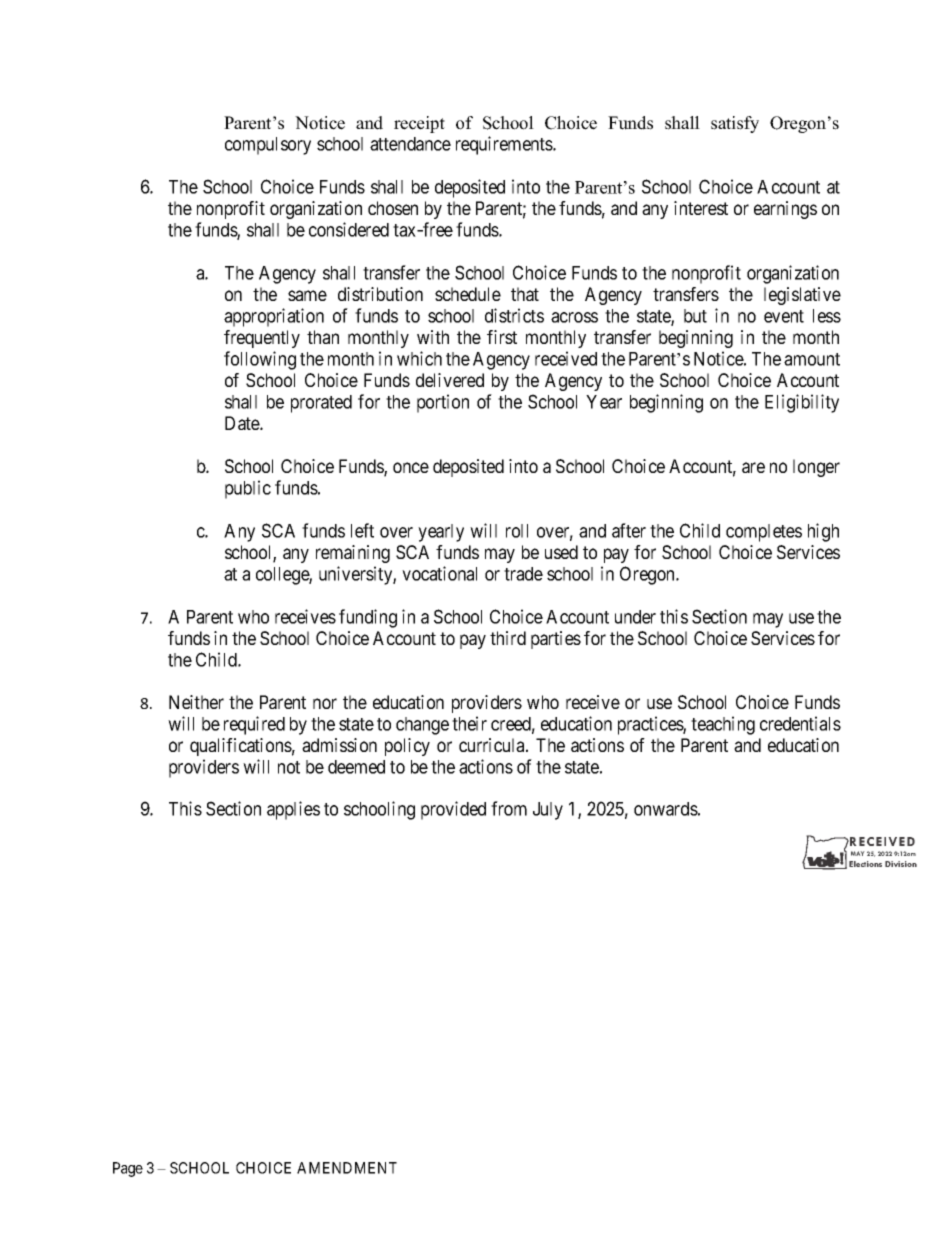 The height and width of the image is (1233, 952). Describe the element at coordinates (517, 531) in the image. I see `roll` at that location.
